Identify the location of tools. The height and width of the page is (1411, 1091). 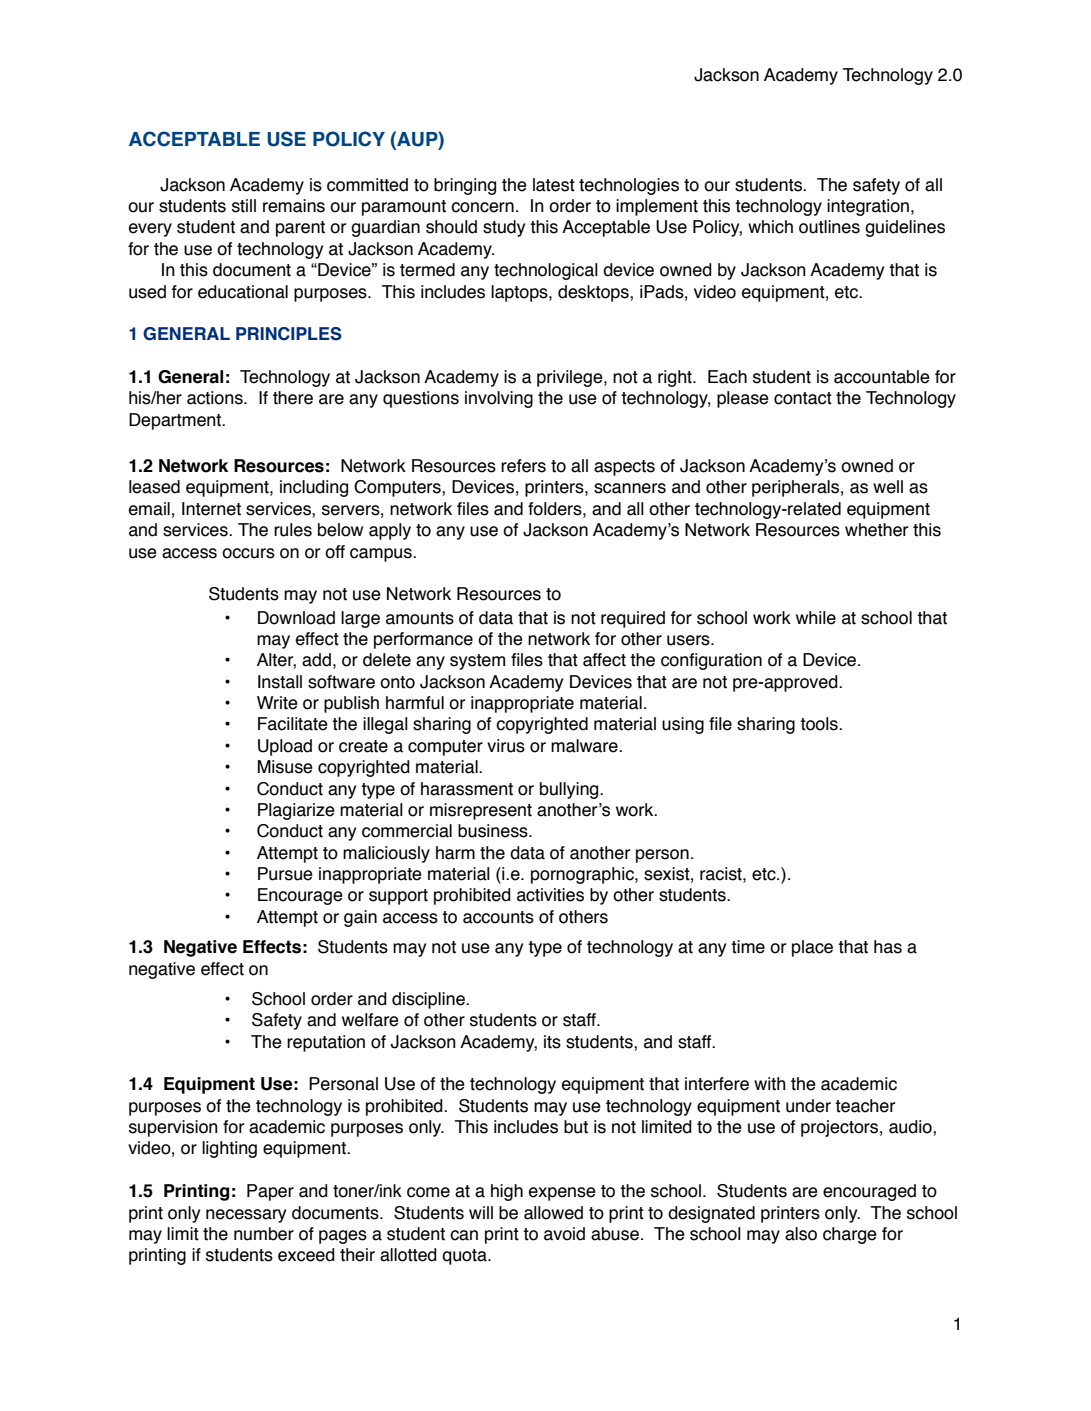
(820, 724).
